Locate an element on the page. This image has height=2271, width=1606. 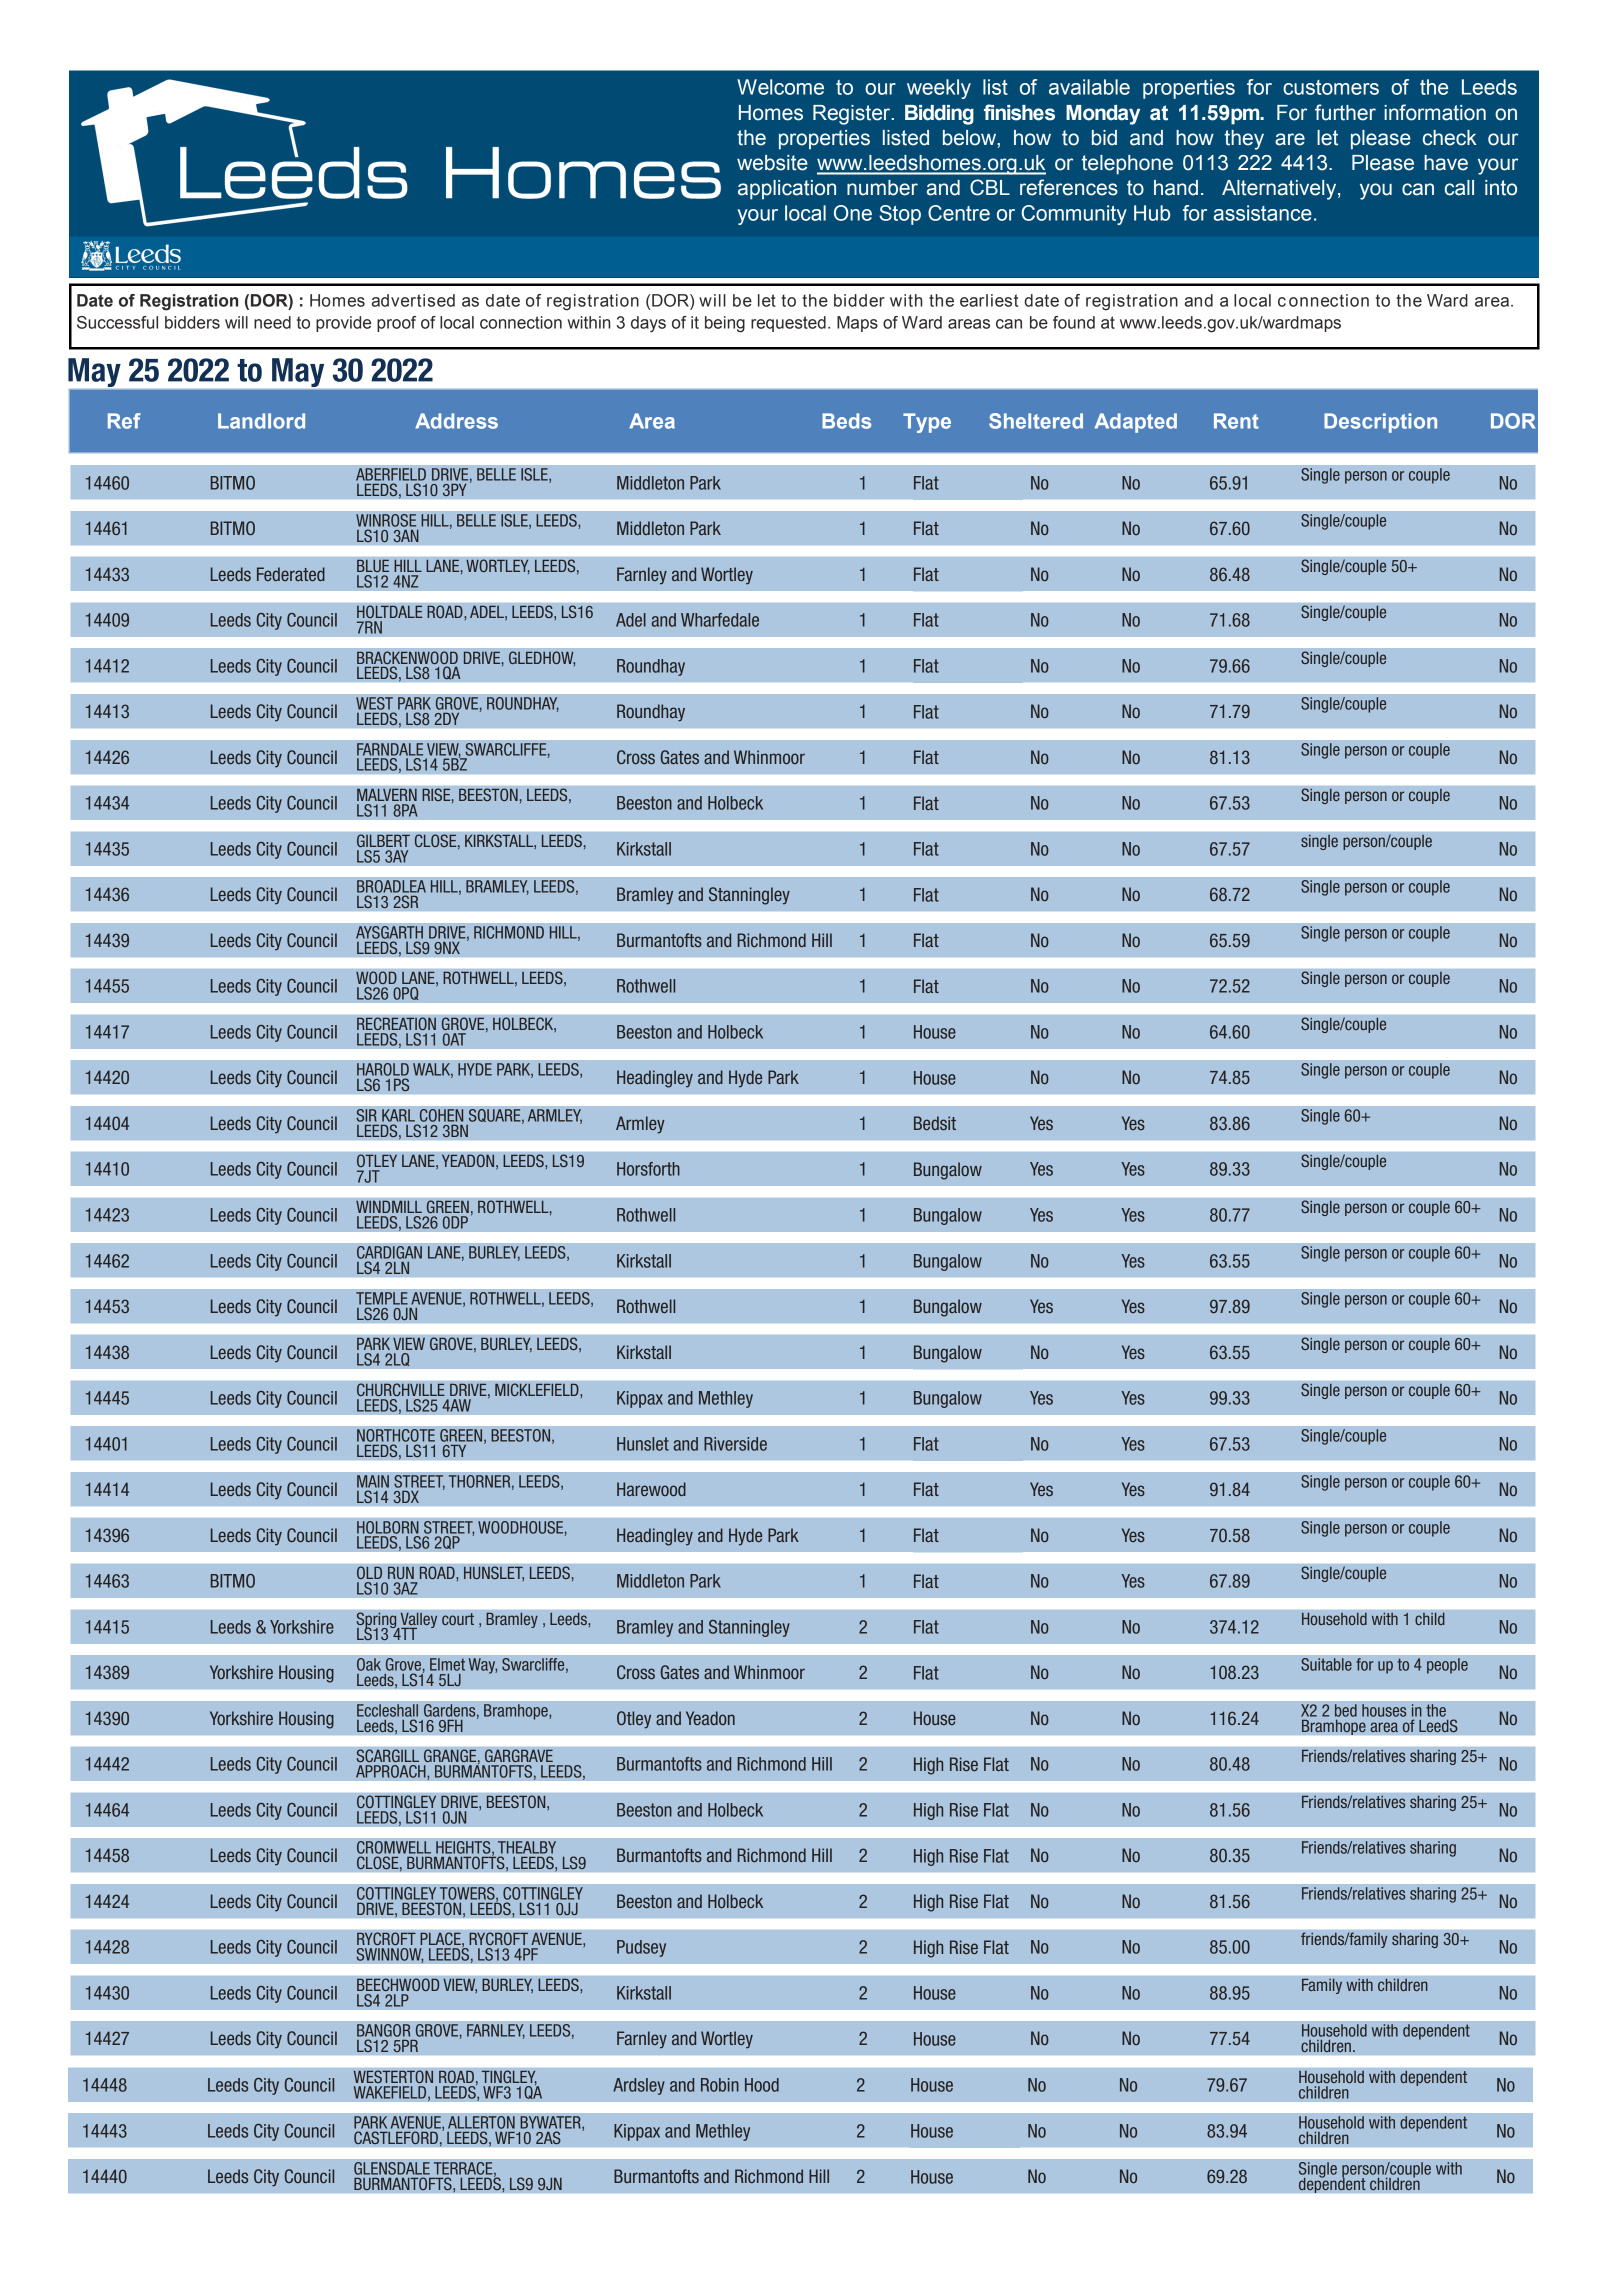
RECREATION is located at coordinates (396, 1024).
